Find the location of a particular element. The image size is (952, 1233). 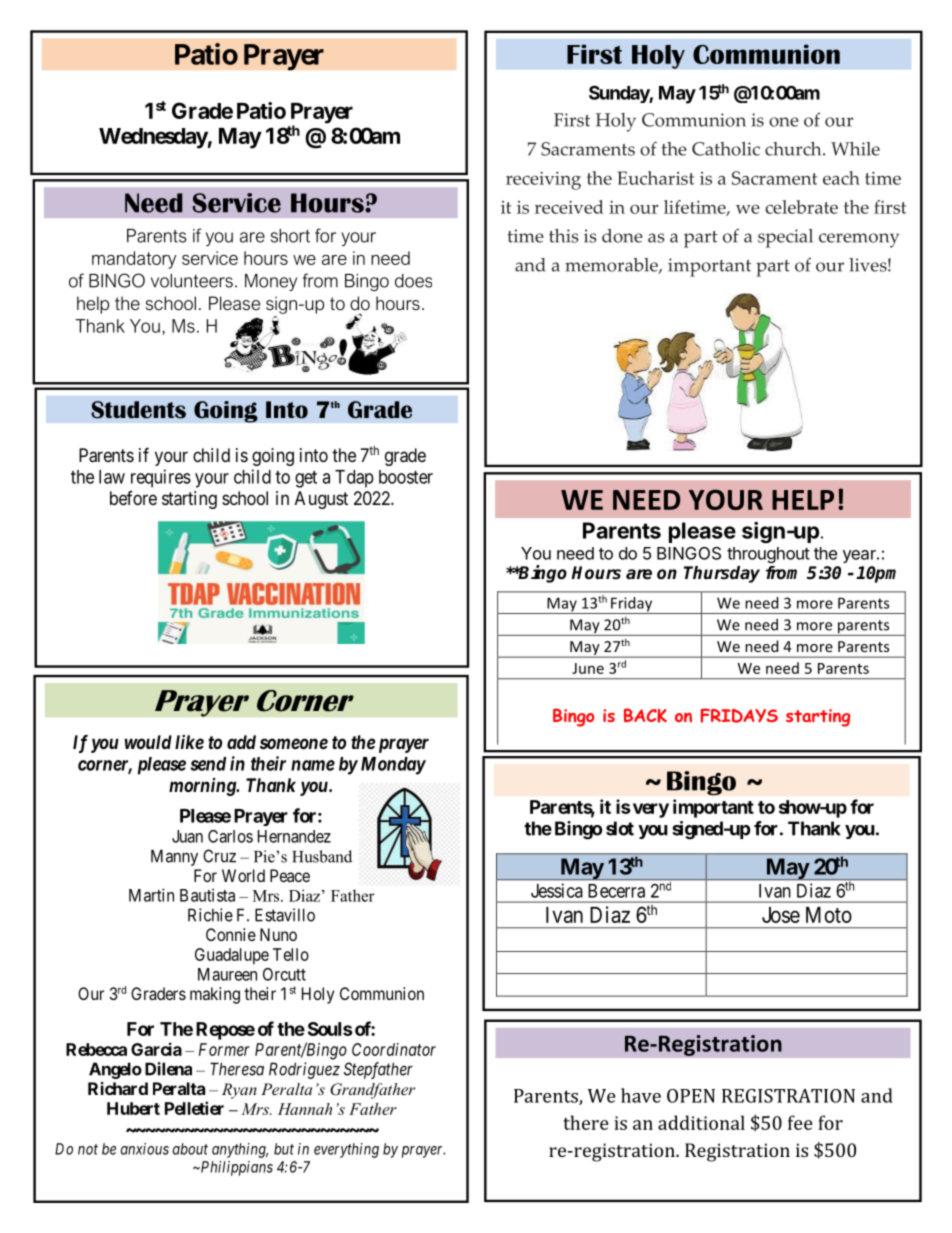

Coordinator is located at coordinates (394, 1049).
